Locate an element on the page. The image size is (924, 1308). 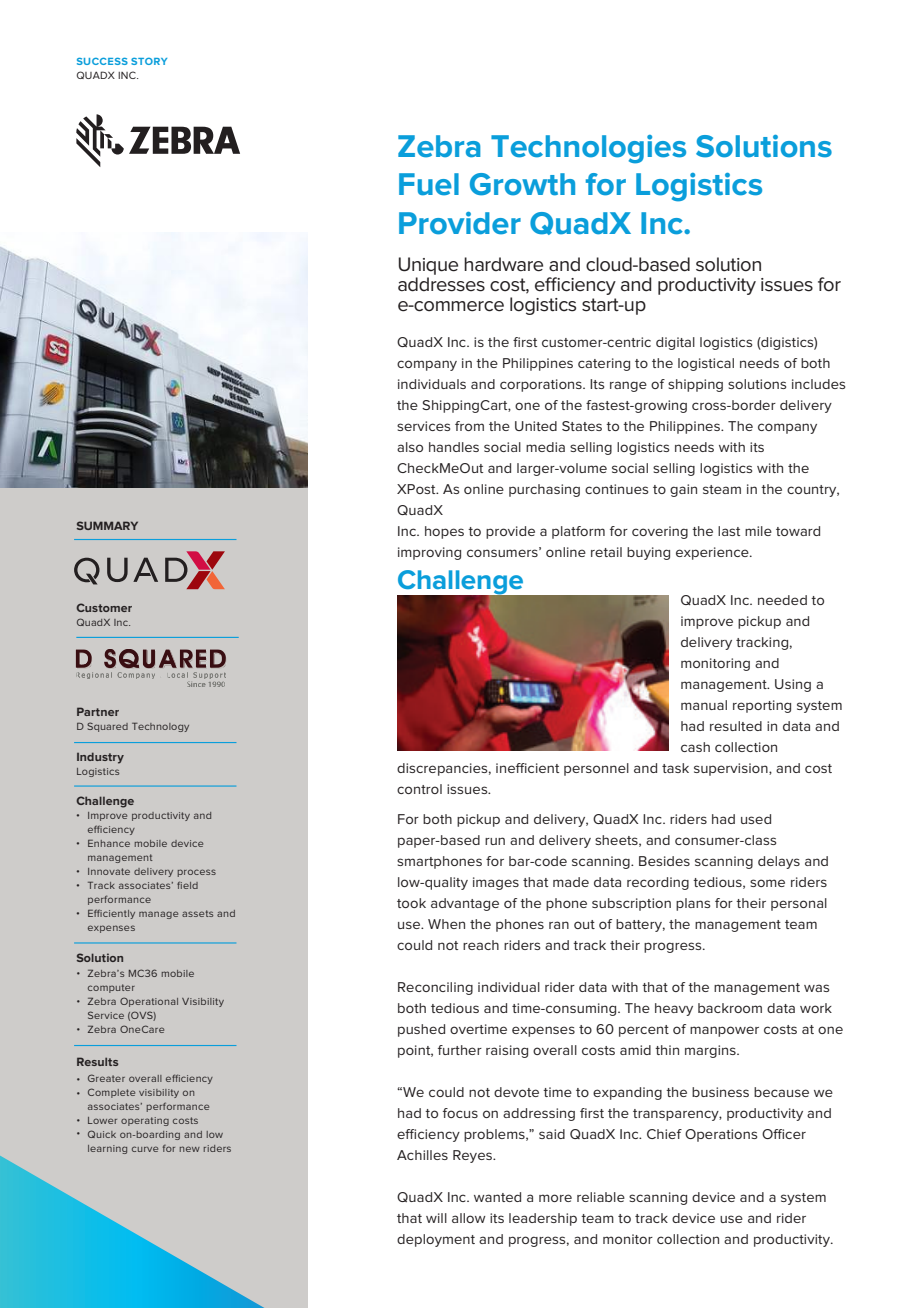
new is located at coordinates (189, 1149).
